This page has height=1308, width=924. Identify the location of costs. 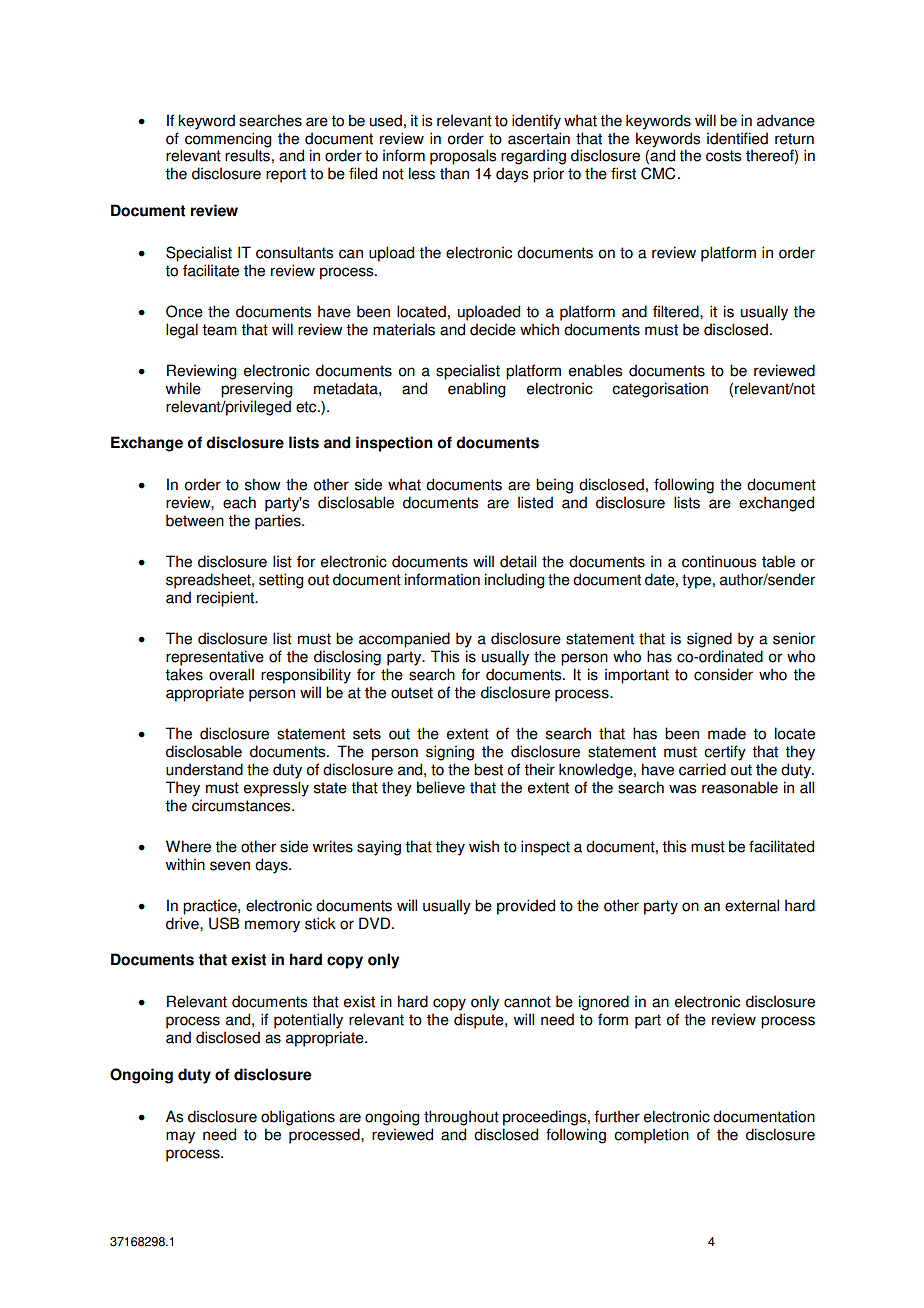
(723, 156).
